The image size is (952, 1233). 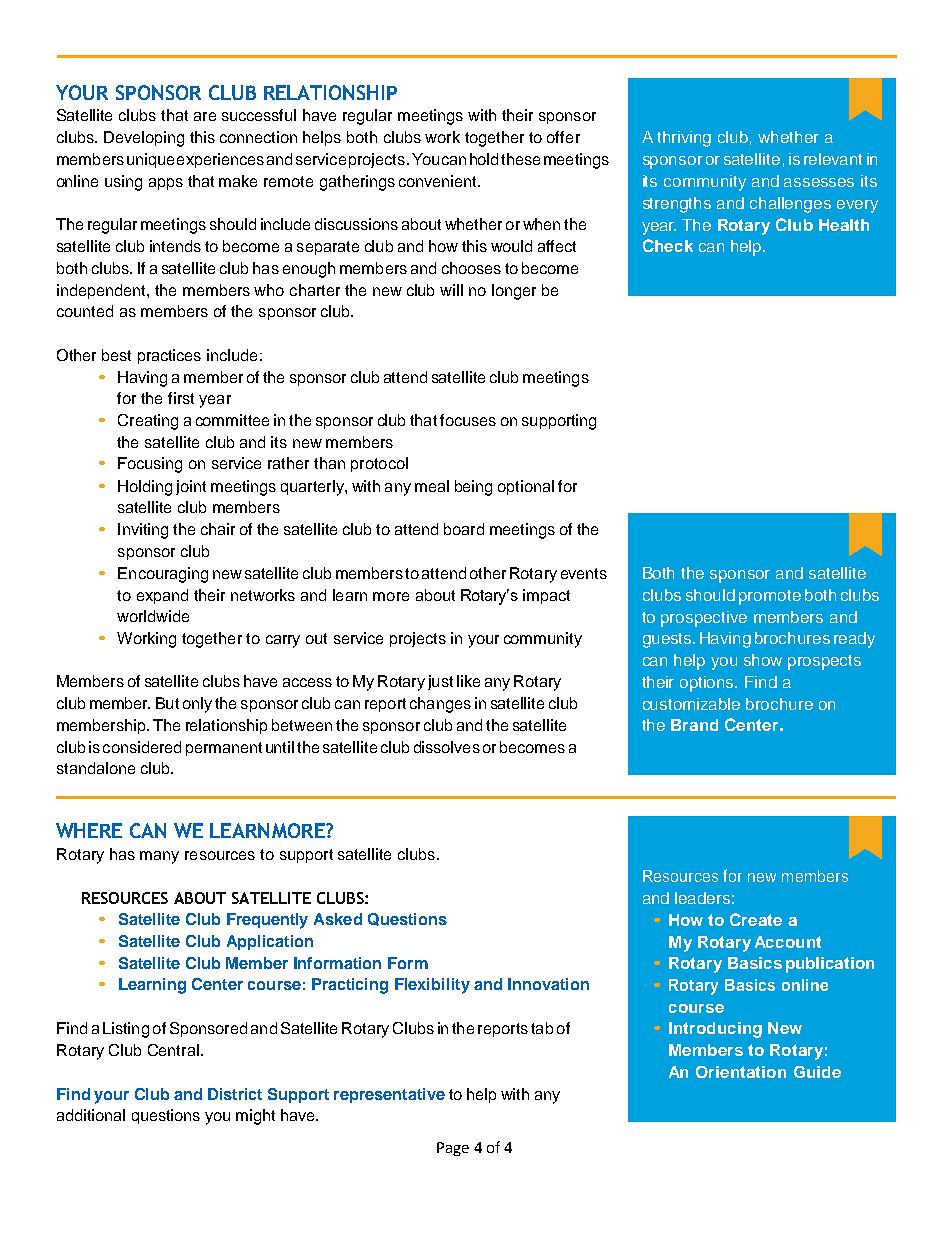 I want to click on being, so click(x=473, y=488).
